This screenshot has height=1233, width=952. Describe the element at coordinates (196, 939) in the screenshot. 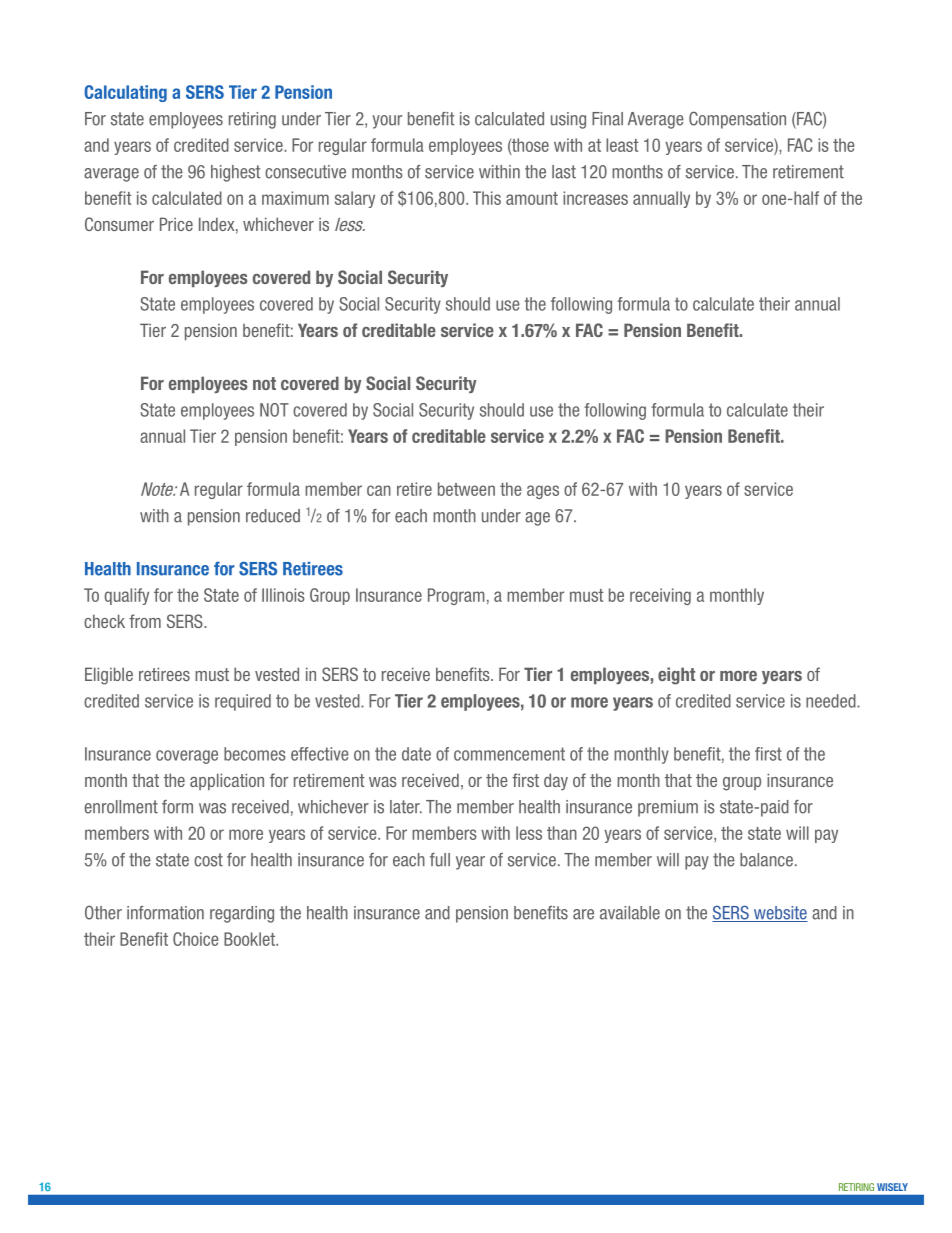

I see `Choice` at that location.
